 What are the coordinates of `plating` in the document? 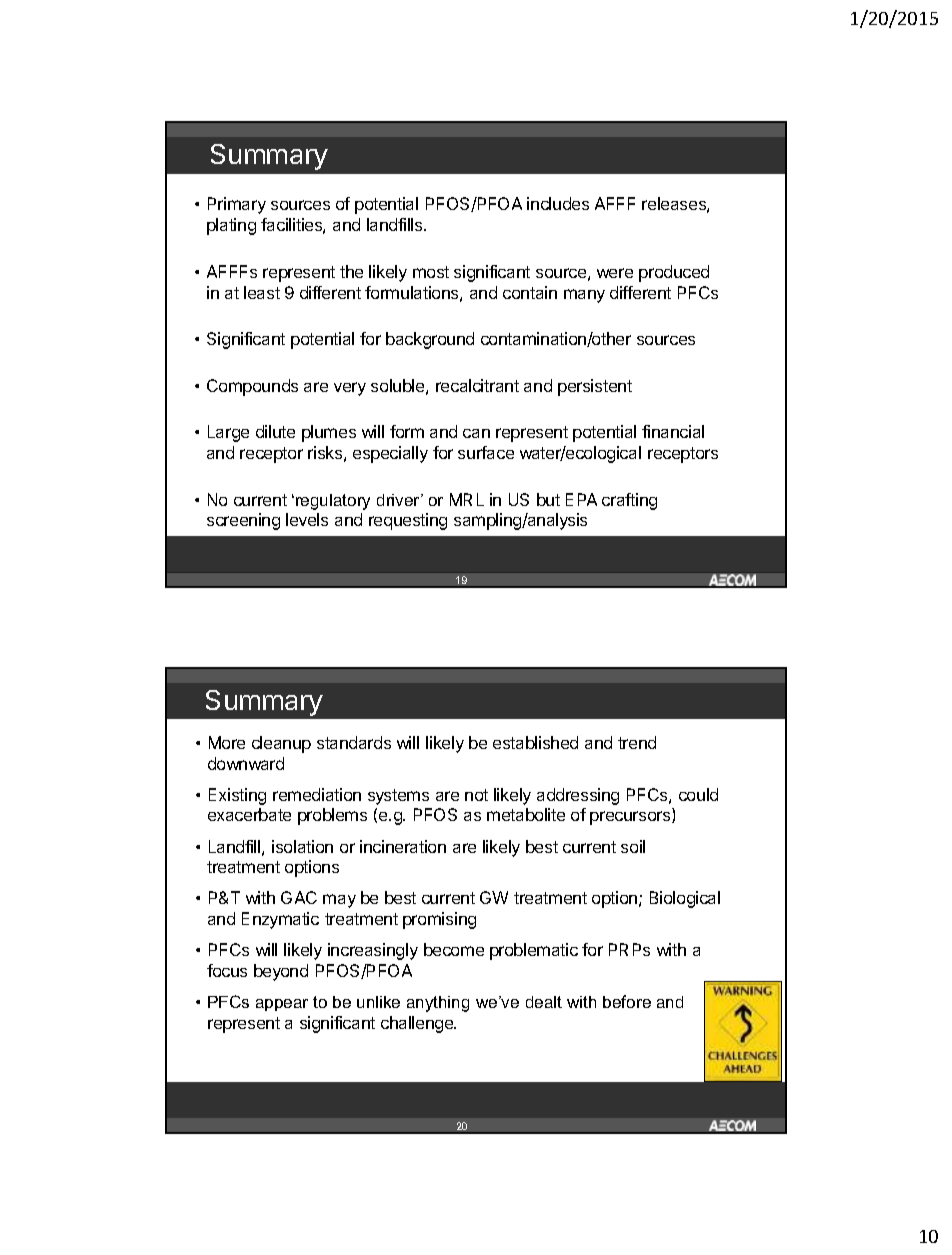 It's located at (231, 226).
